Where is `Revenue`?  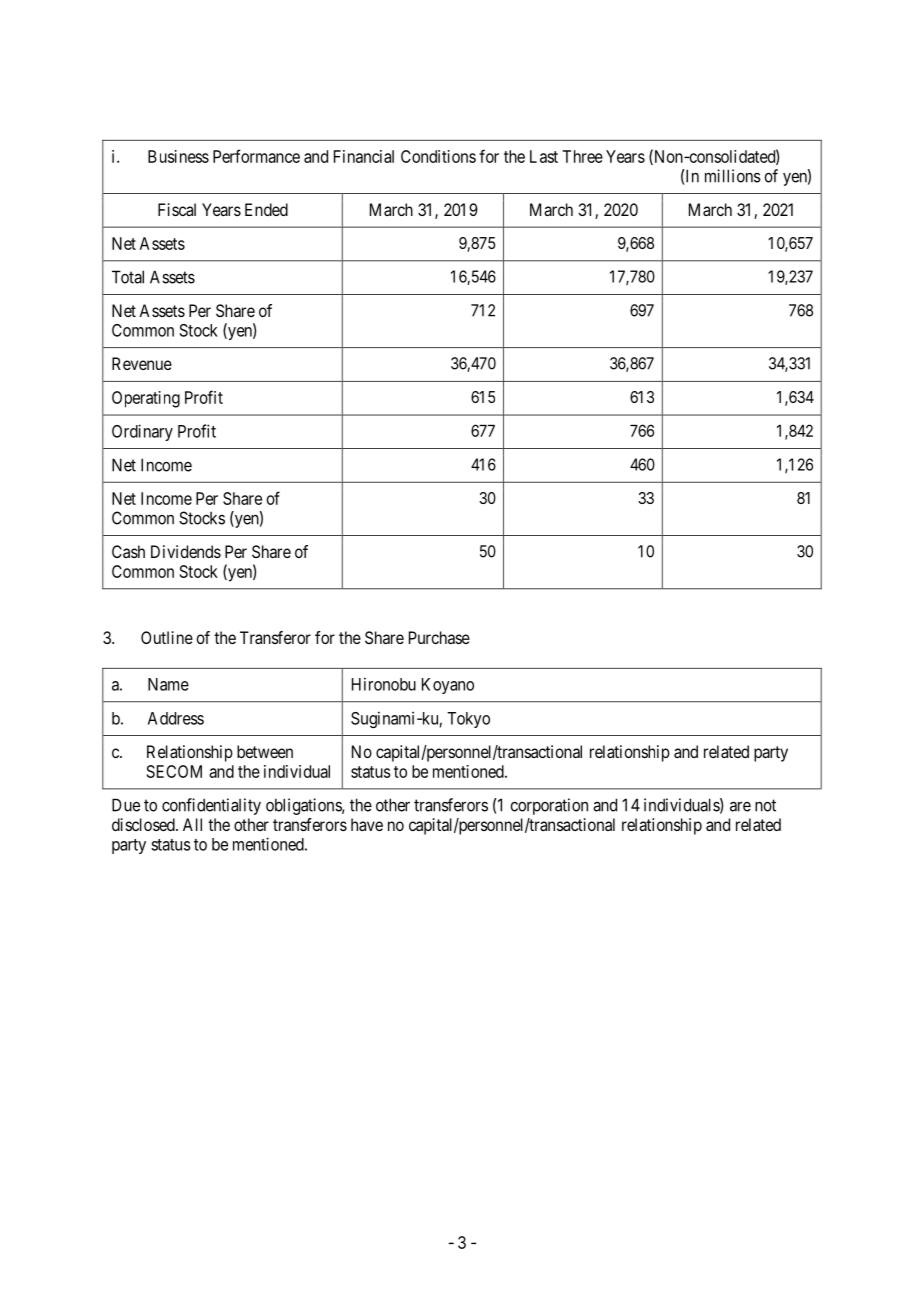
Revenue is located at coordinates (142, 363).
